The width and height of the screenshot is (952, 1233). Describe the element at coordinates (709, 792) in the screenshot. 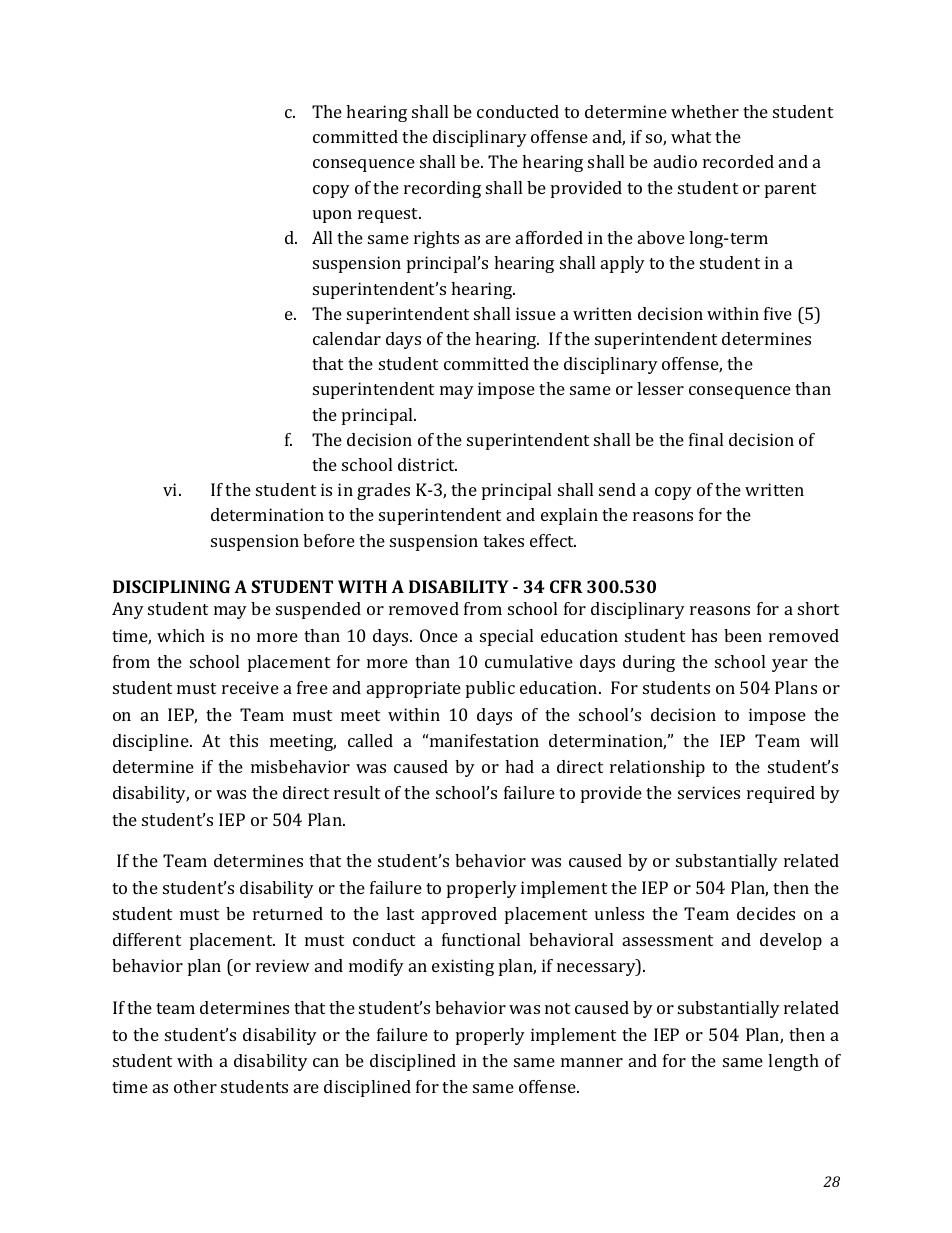

I see `services` at that location.
